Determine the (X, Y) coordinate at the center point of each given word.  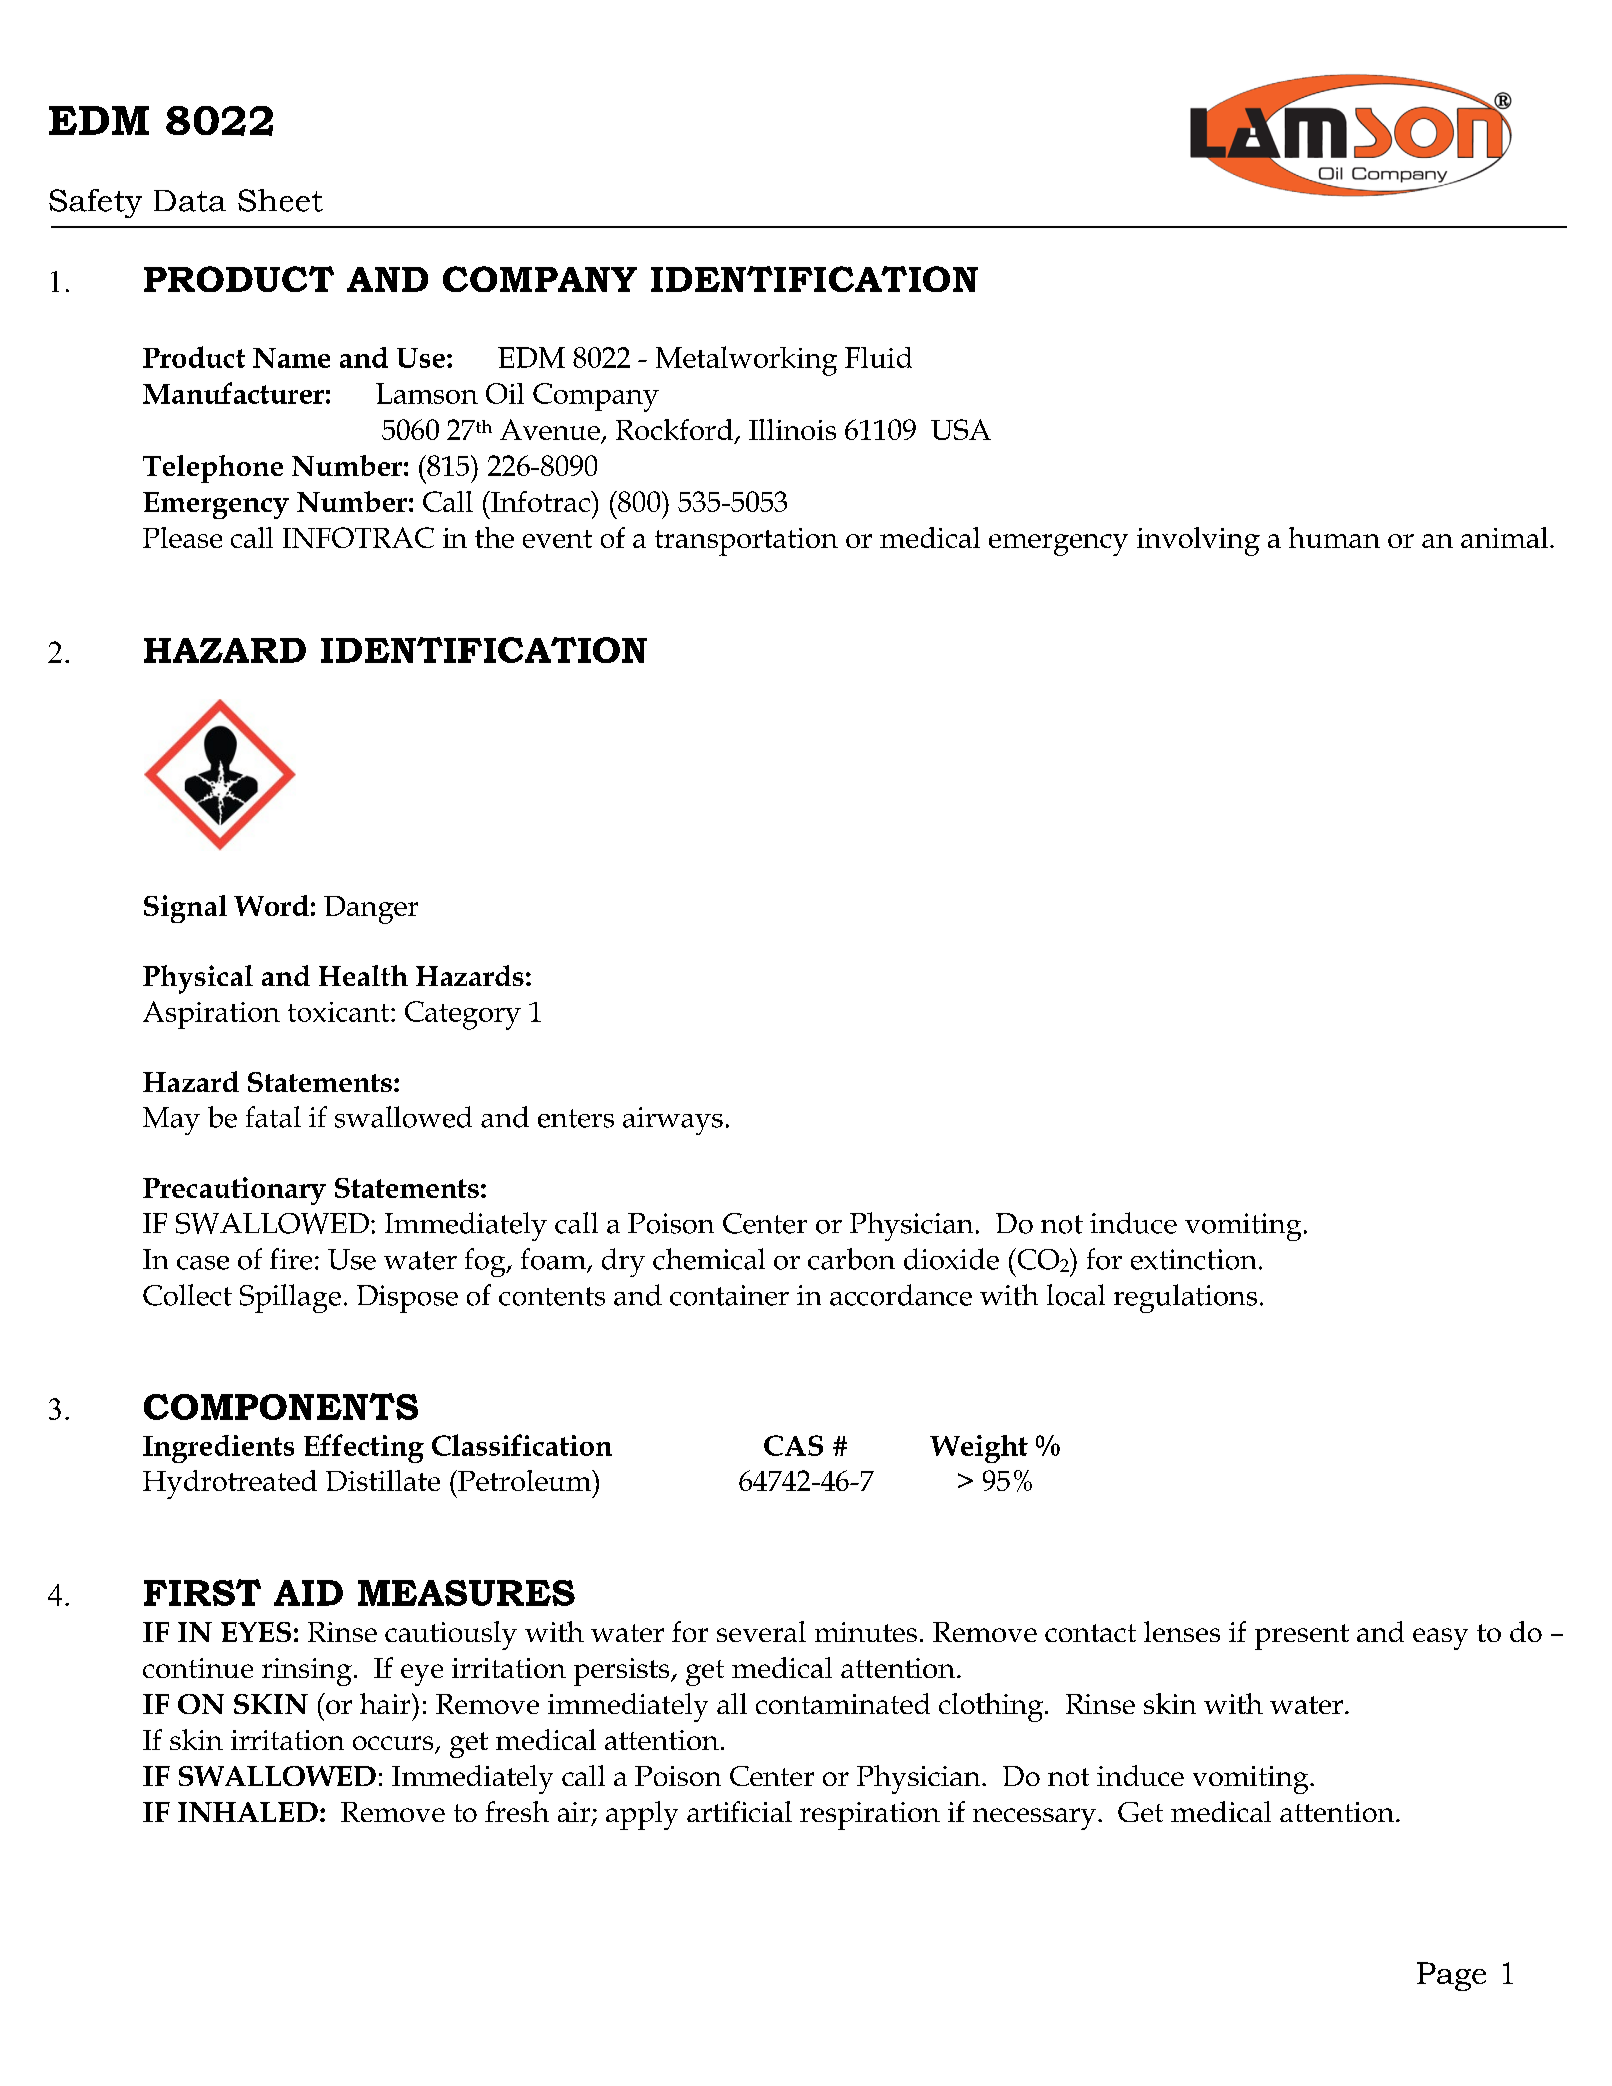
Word (271, 905)
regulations (1185, 1298)
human (1334, 537)
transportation (746, 542)
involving (1198, 541)
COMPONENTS (281, 1406)
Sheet (280, 200)
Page (1451, 1976)
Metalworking (746, 361)
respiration (870, 1816)
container (729, 1295)
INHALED (248, 1812)
